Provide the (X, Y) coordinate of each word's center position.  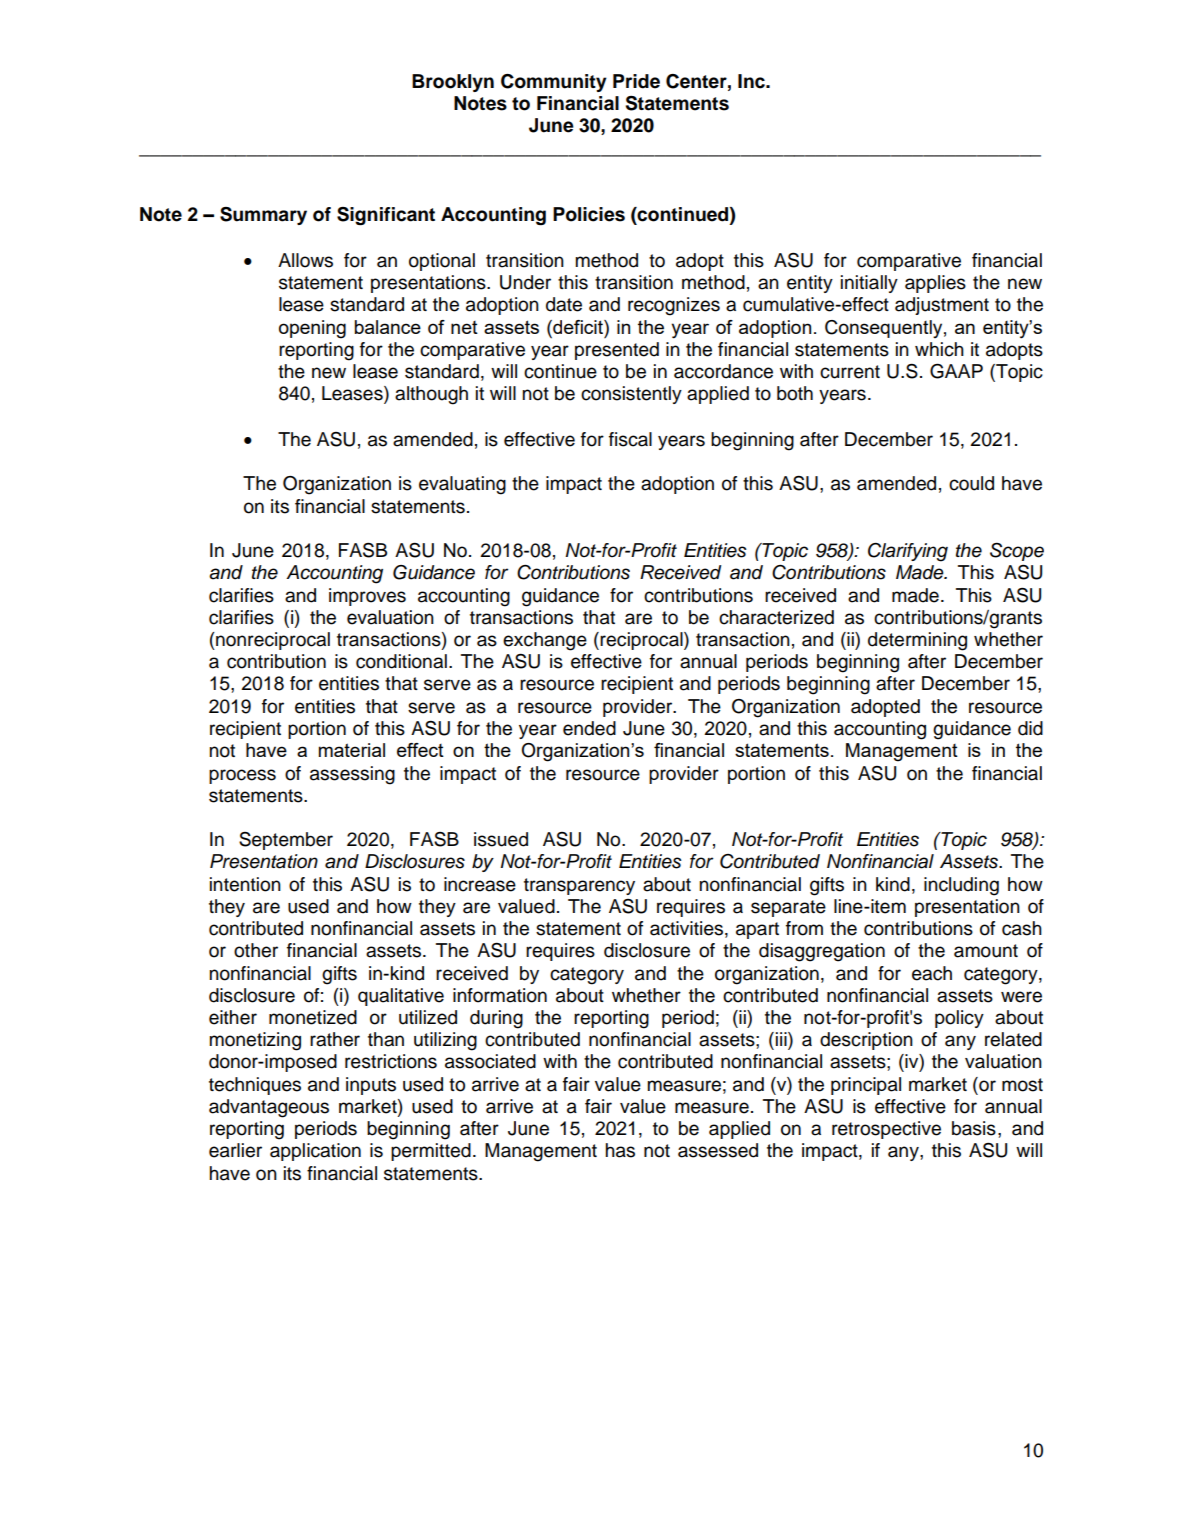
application (315, 1152)
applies (935, 284)
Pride (636, 81)
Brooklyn (453, 83)
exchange (545, 641)
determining (917, 641)
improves (367, 597)
